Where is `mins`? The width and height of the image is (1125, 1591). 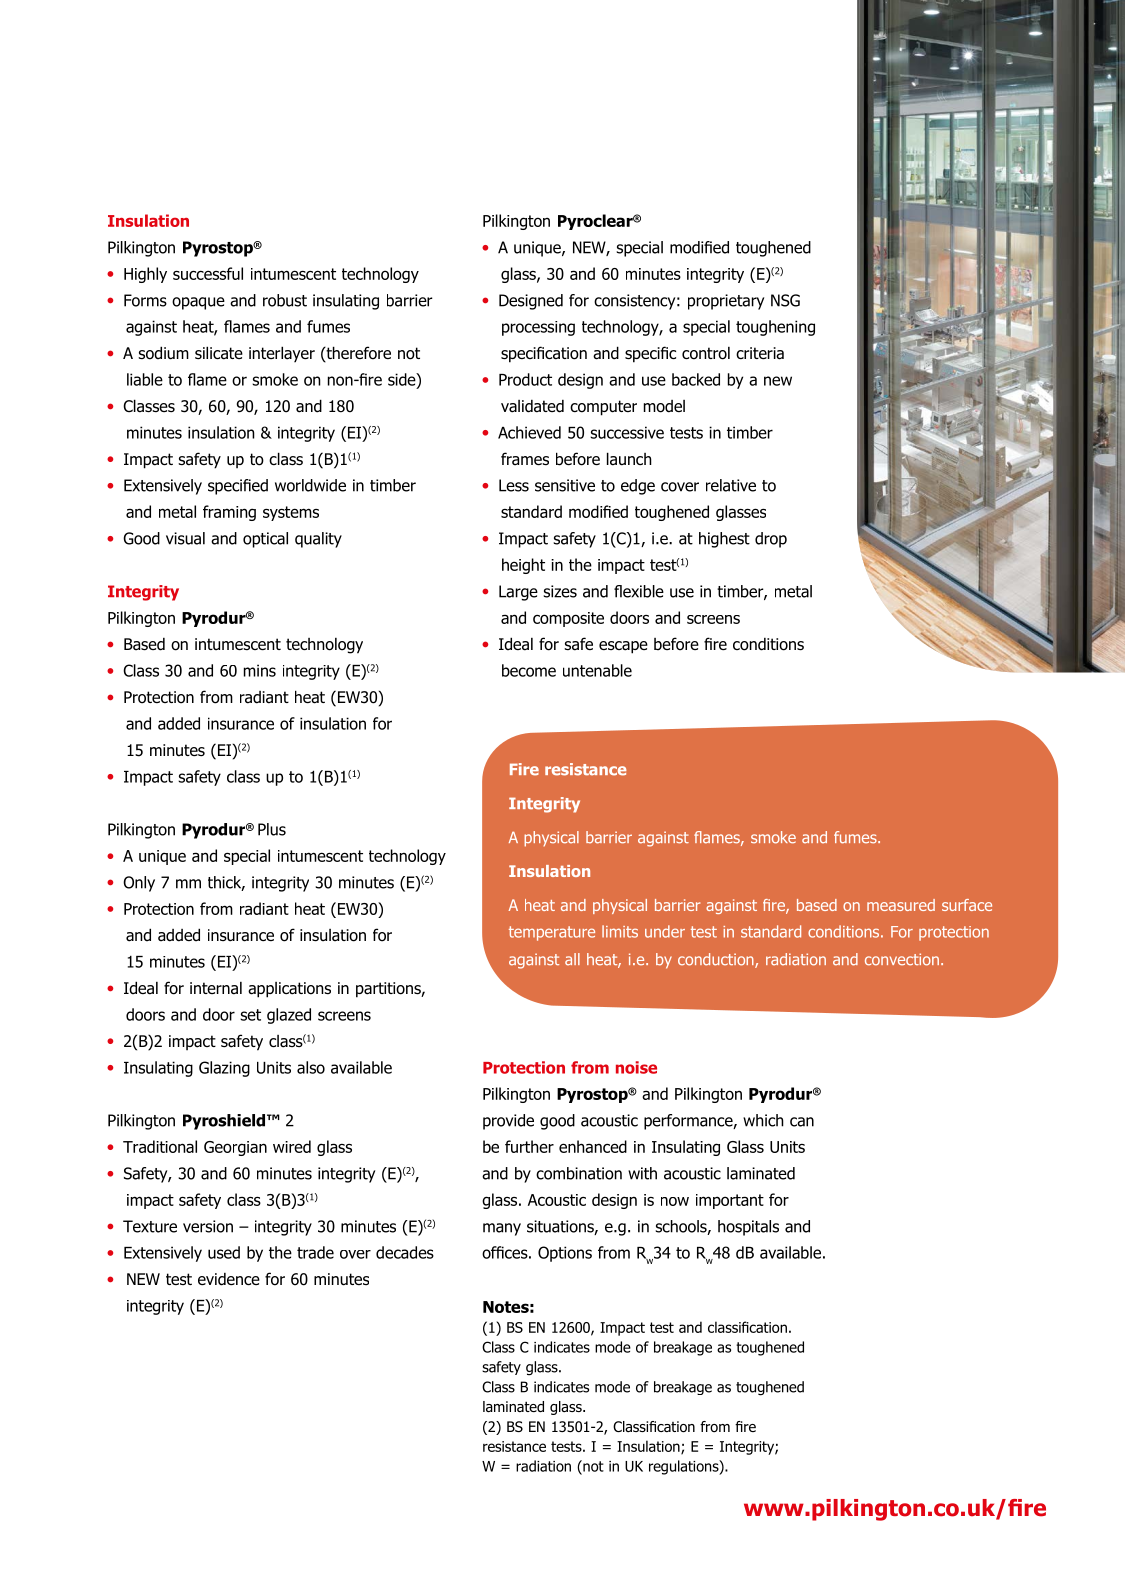
mins is located at coordinates (260, 670).
